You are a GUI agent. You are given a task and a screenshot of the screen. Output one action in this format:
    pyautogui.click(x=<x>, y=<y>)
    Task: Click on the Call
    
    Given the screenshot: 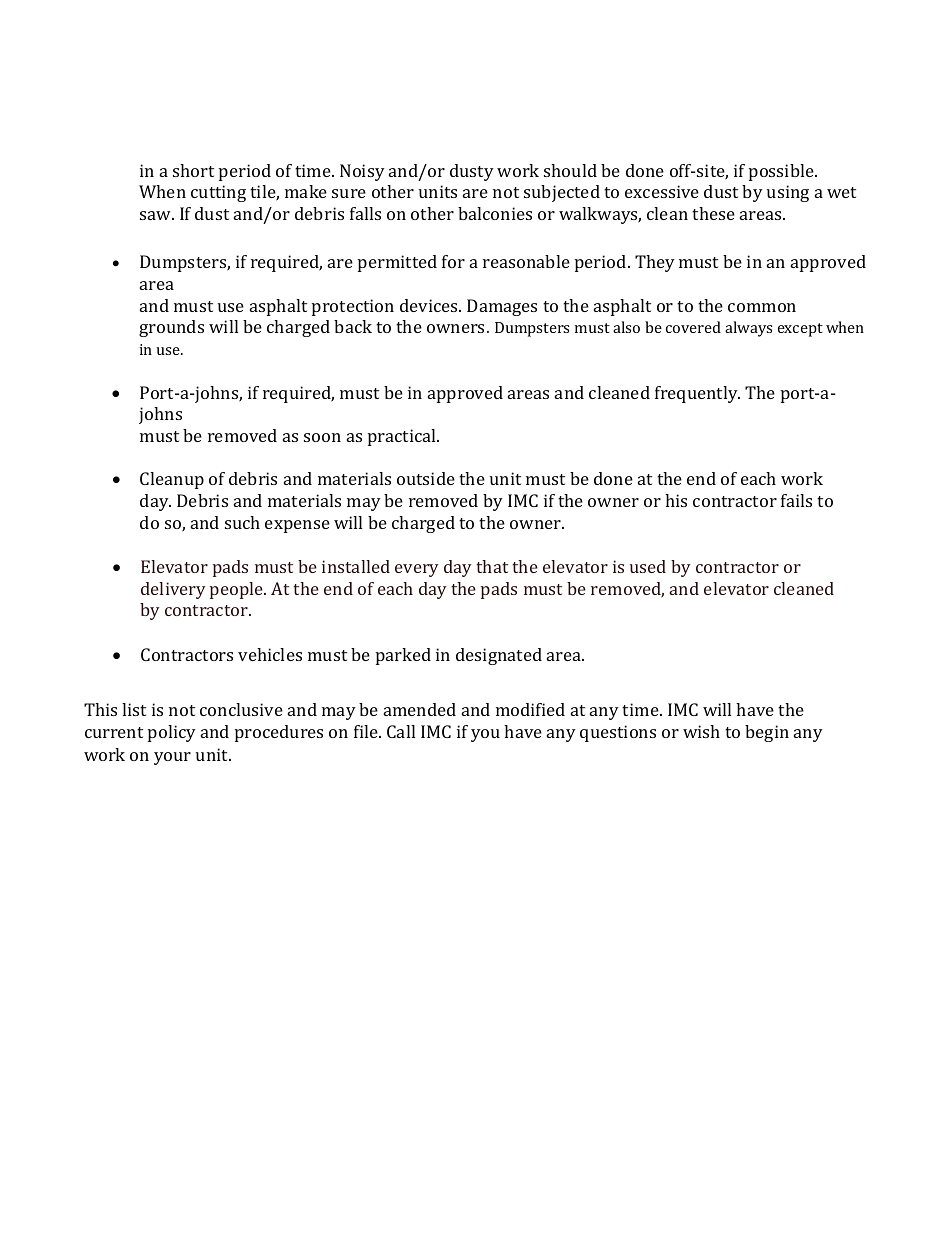 What is the action you would take?
    pyautogui.click(x=401, y=731)
